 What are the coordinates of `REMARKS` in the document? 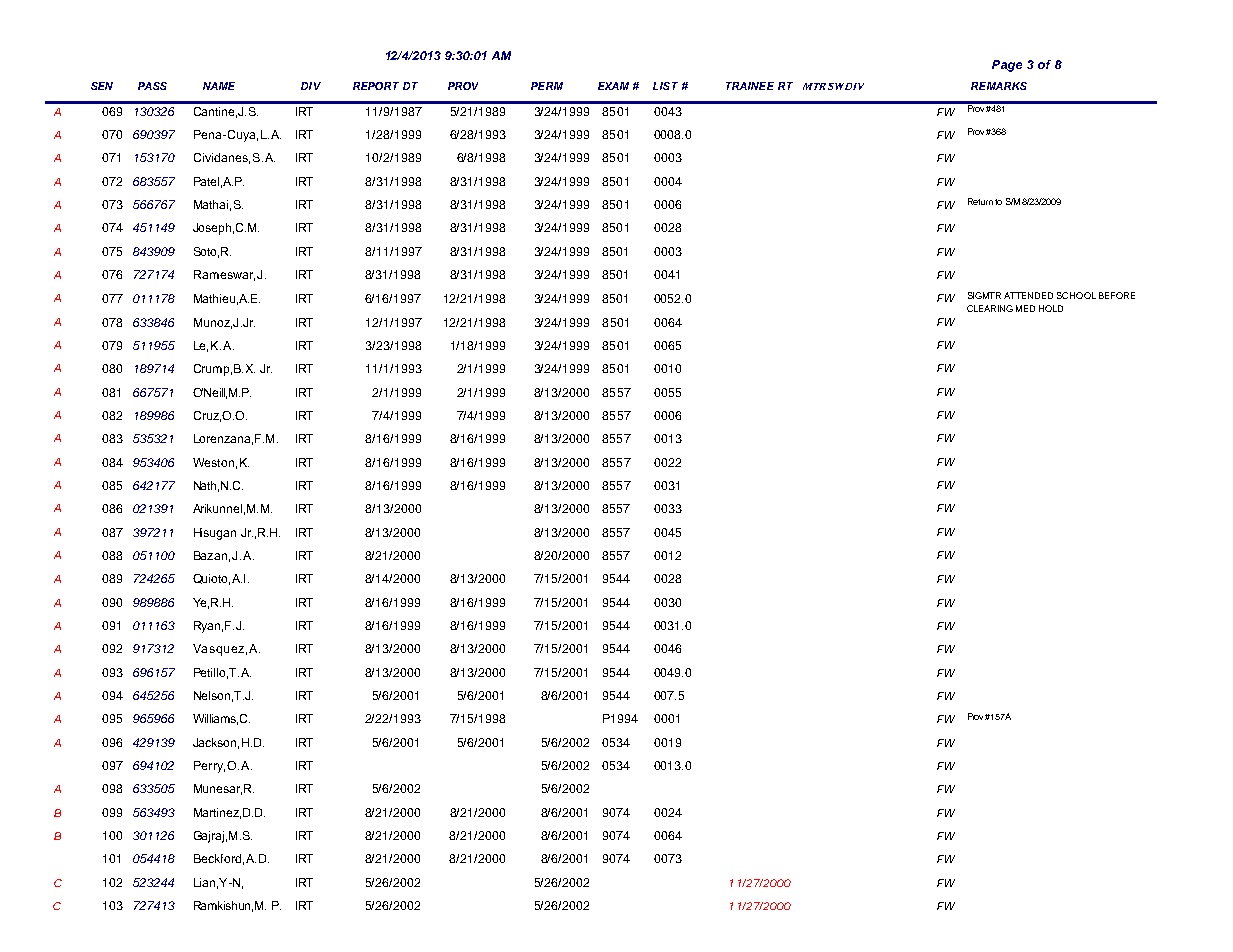 It's located at (999, 86).
